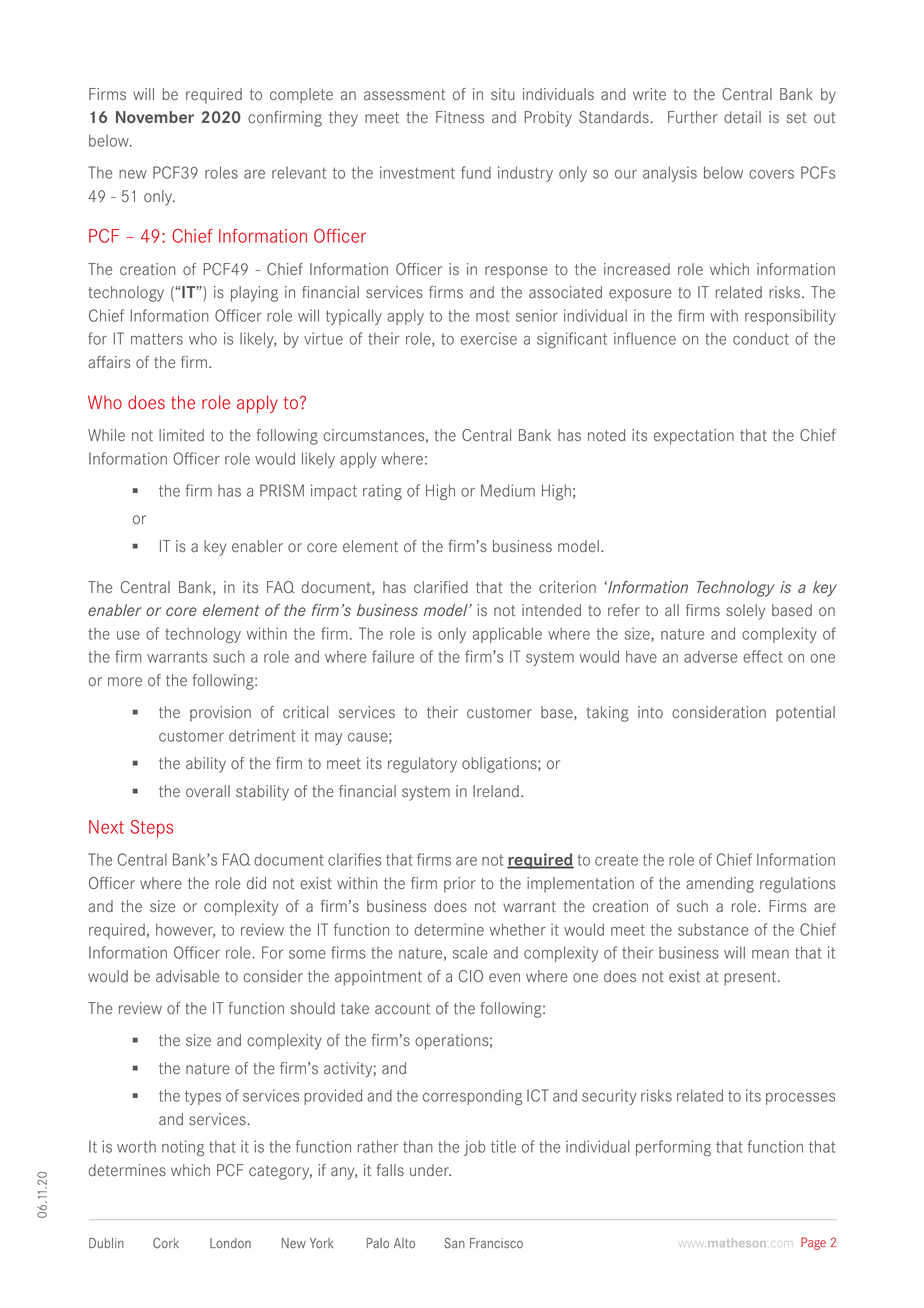 The image size is (924, 1308). I want to click on noting, so click(183, 1148).
